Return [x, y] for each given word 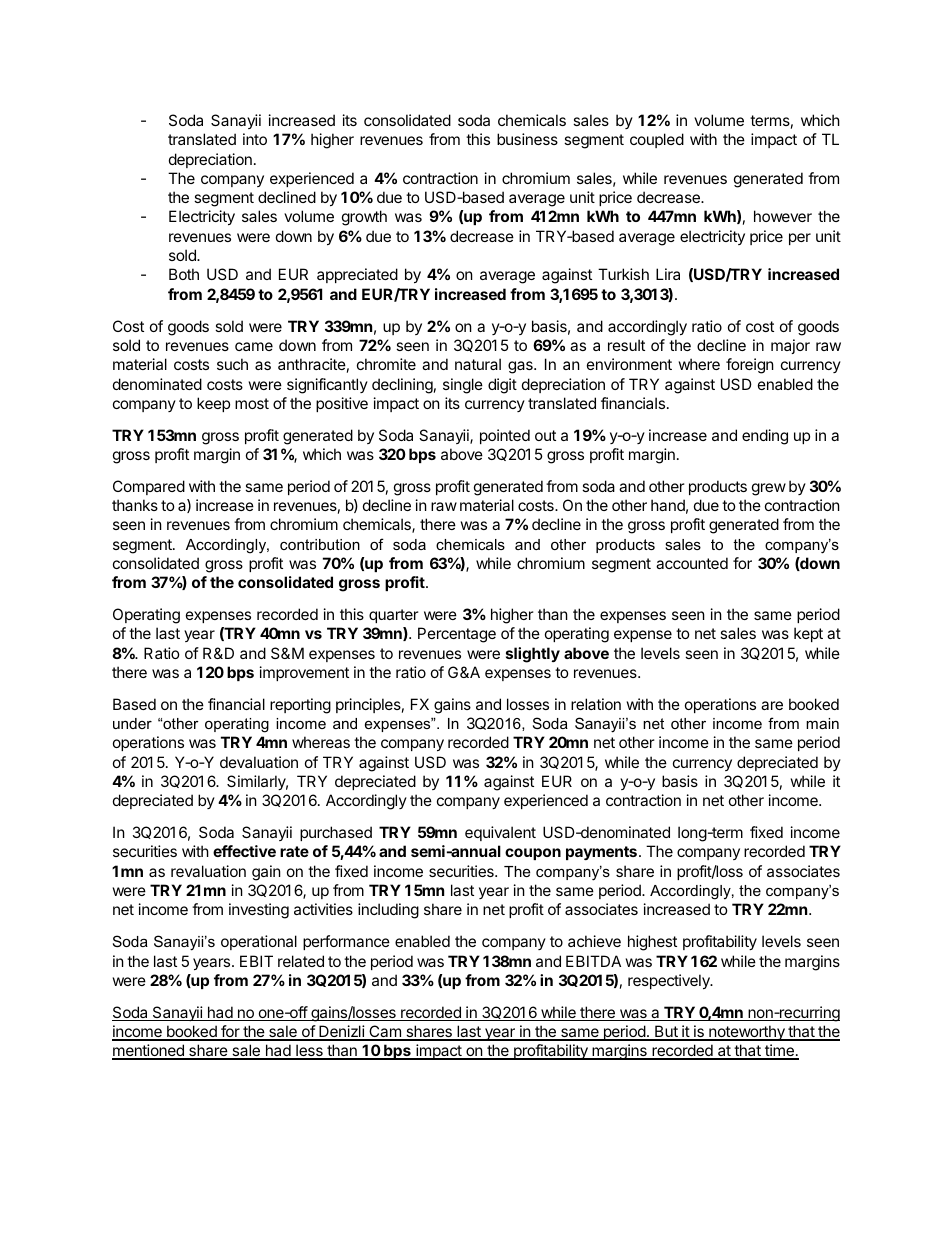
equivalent [500, 833]
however [783, 216]
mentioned [149, 1051]
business [527, 139]
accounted [692, 563]
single [463, 386]
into [255, 139]
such [232, 364]
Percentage [457, 635]
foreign [750, 366]
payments [601, 853]
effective [244, 851]
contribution [320, 544]
